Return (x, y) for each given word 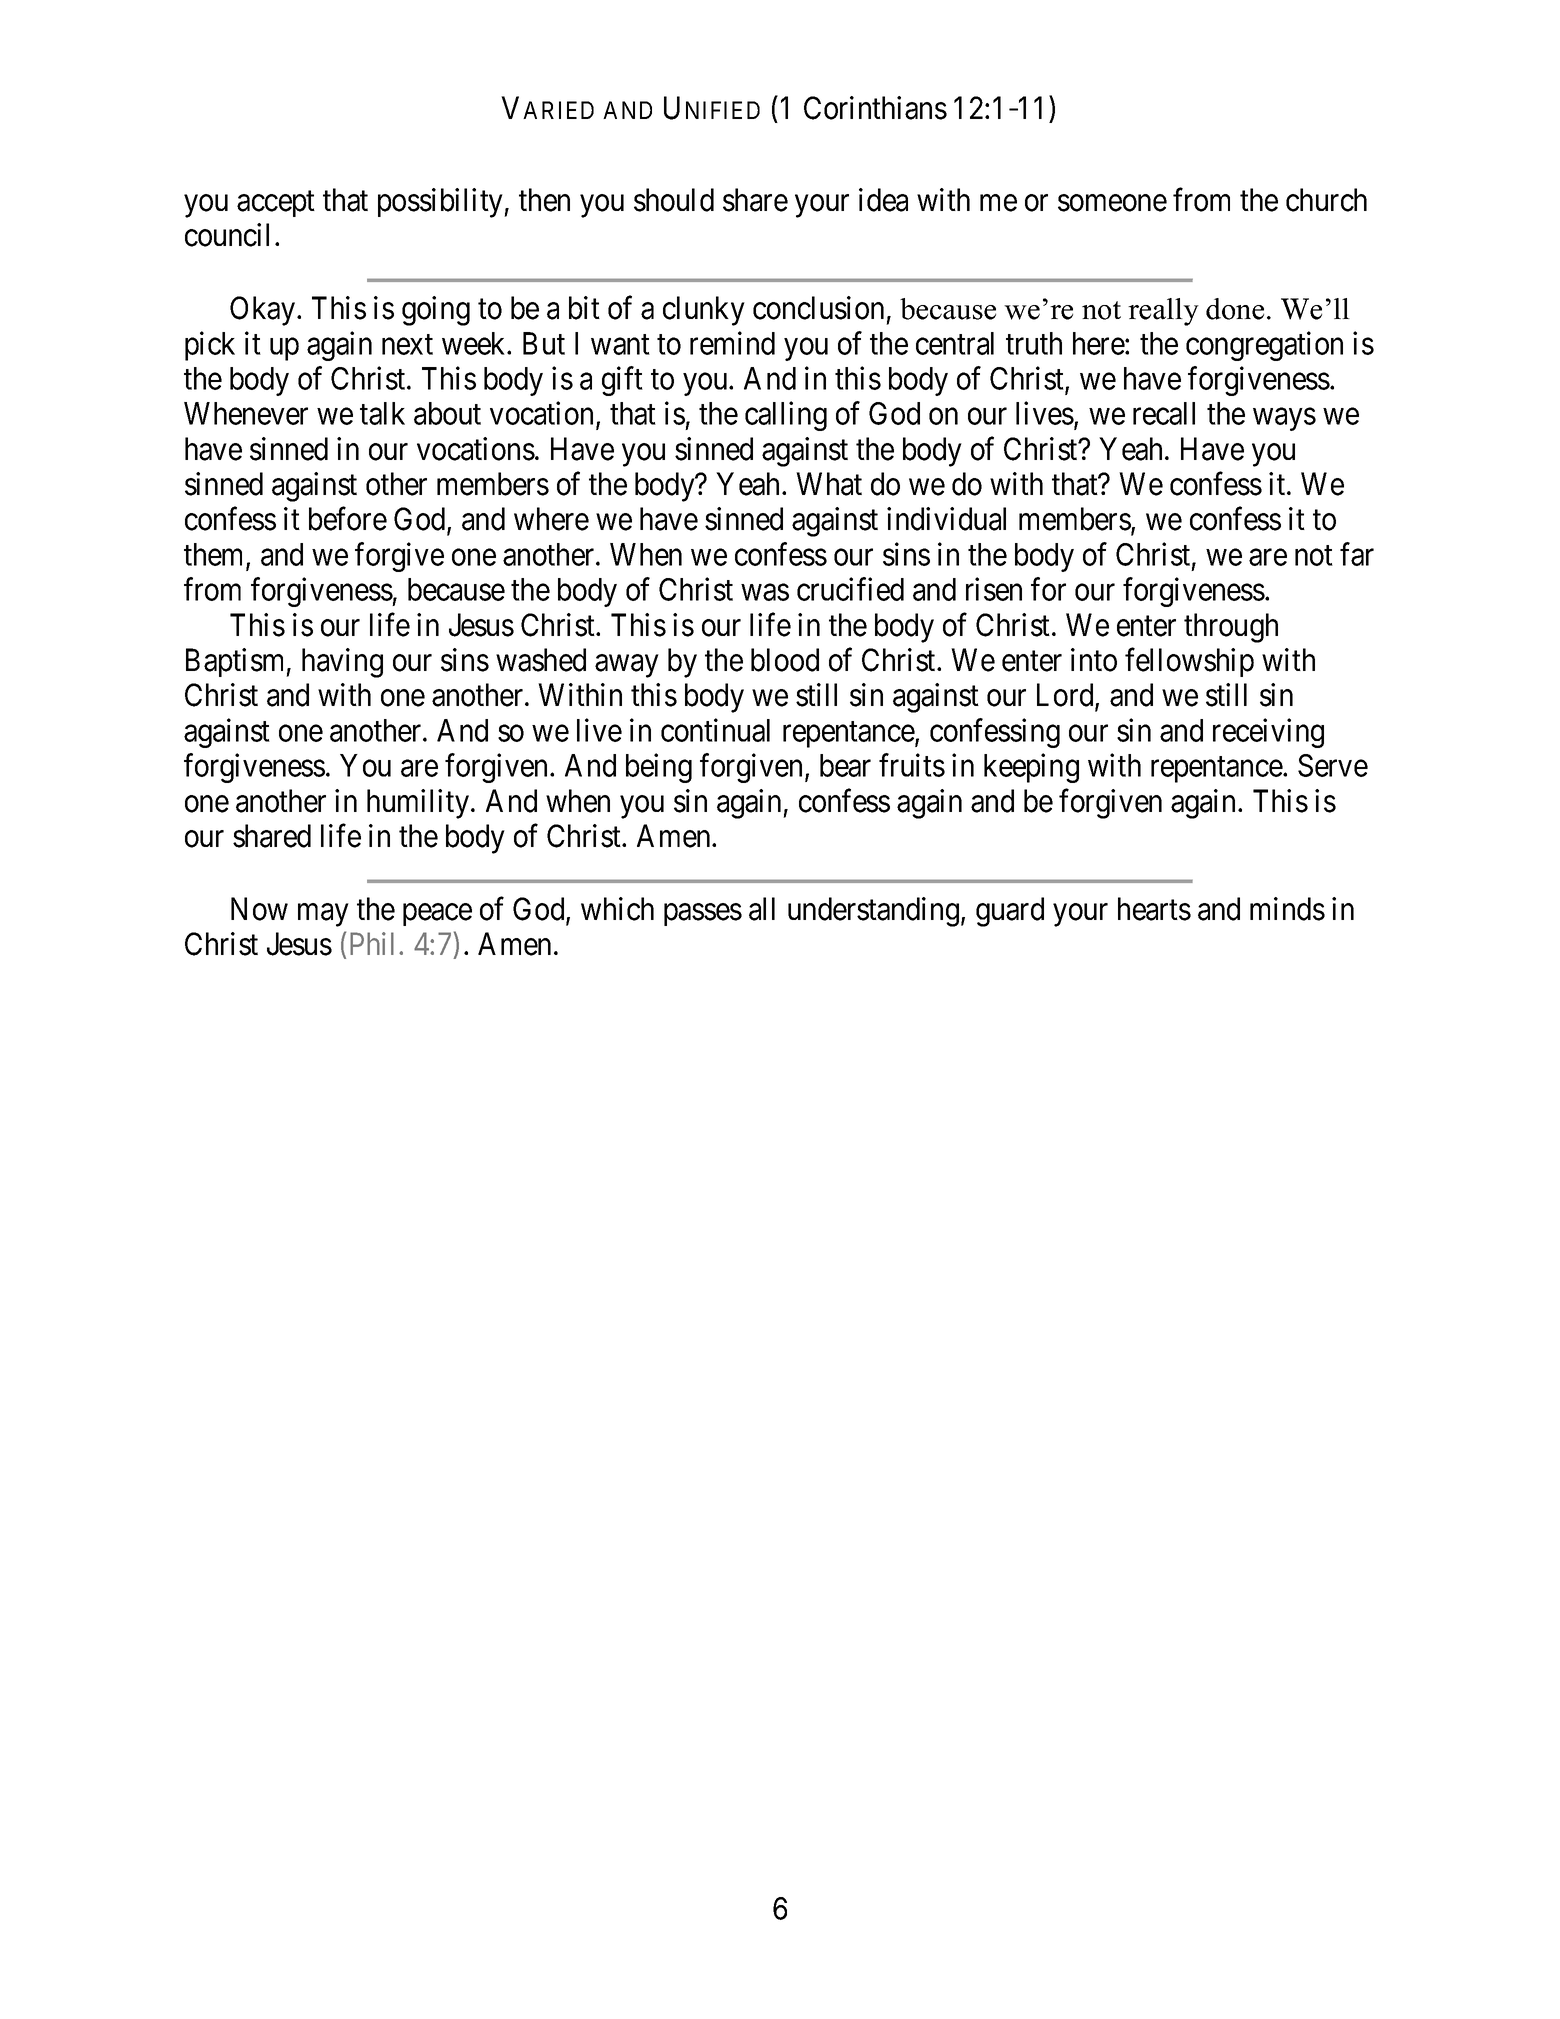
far (1357, 554)
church (1326, 200)
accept (276, 204)
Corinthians (875, 108)
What (829, 484)
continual (715, 730)
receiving (1268, 733)
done (1235, 309)
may (323, 915)
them (215, 555)
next (407, 344)
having (342, 663)
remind (732, 343)
